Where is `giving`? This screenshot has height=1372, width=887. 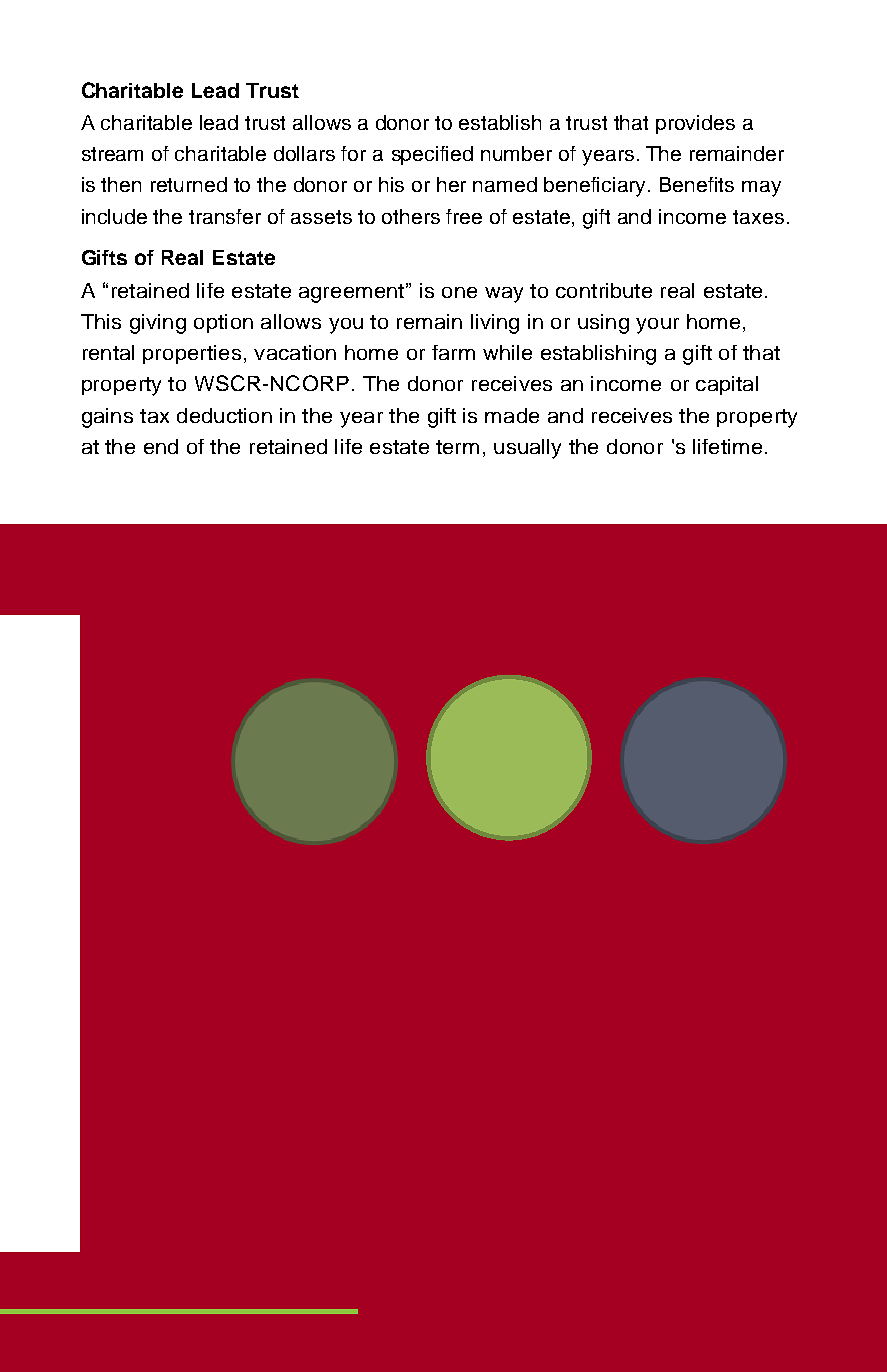 giving is located at coordinates (158, 324).
